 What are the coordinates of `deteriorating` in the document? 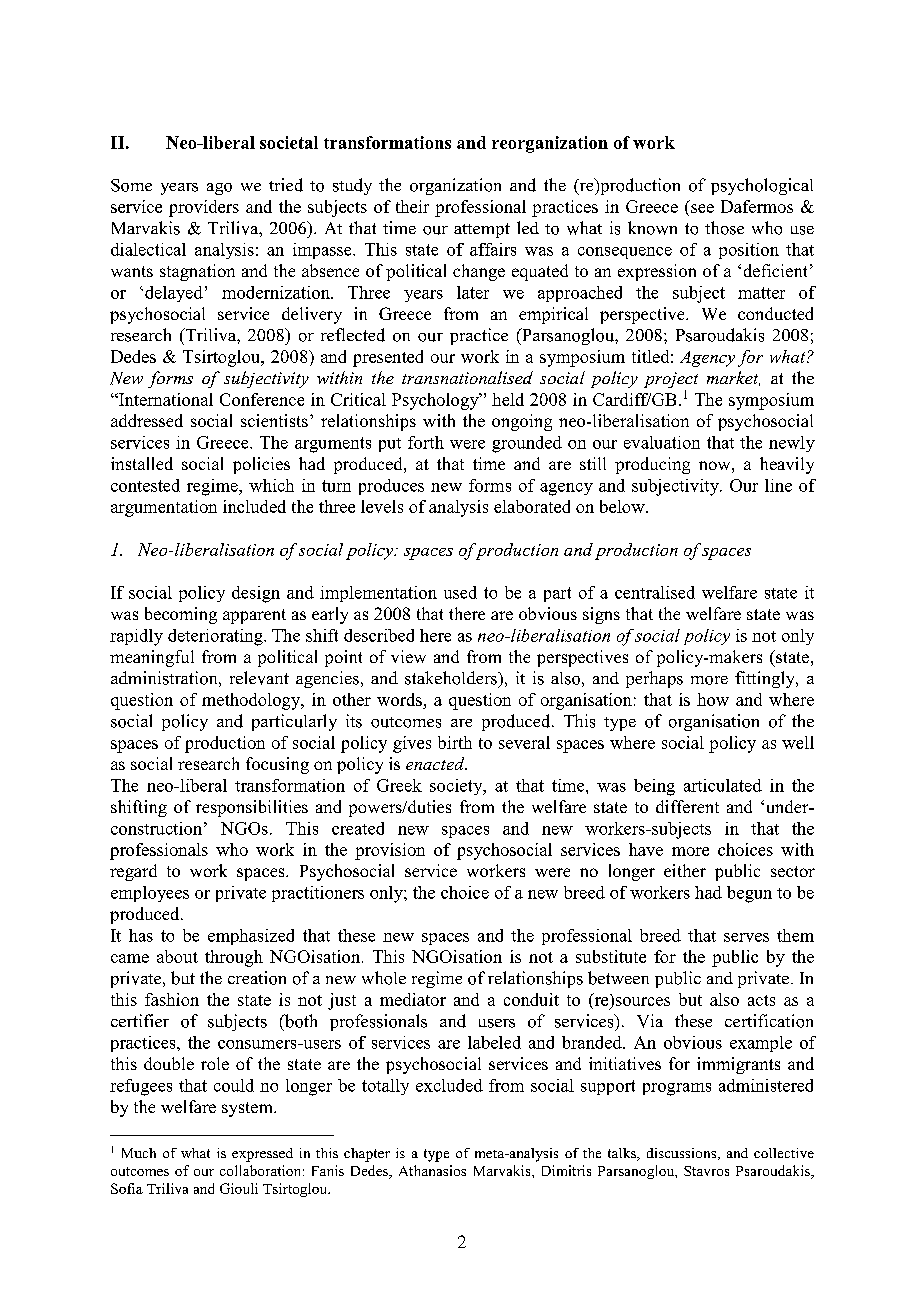 It's located at (216, 637).
